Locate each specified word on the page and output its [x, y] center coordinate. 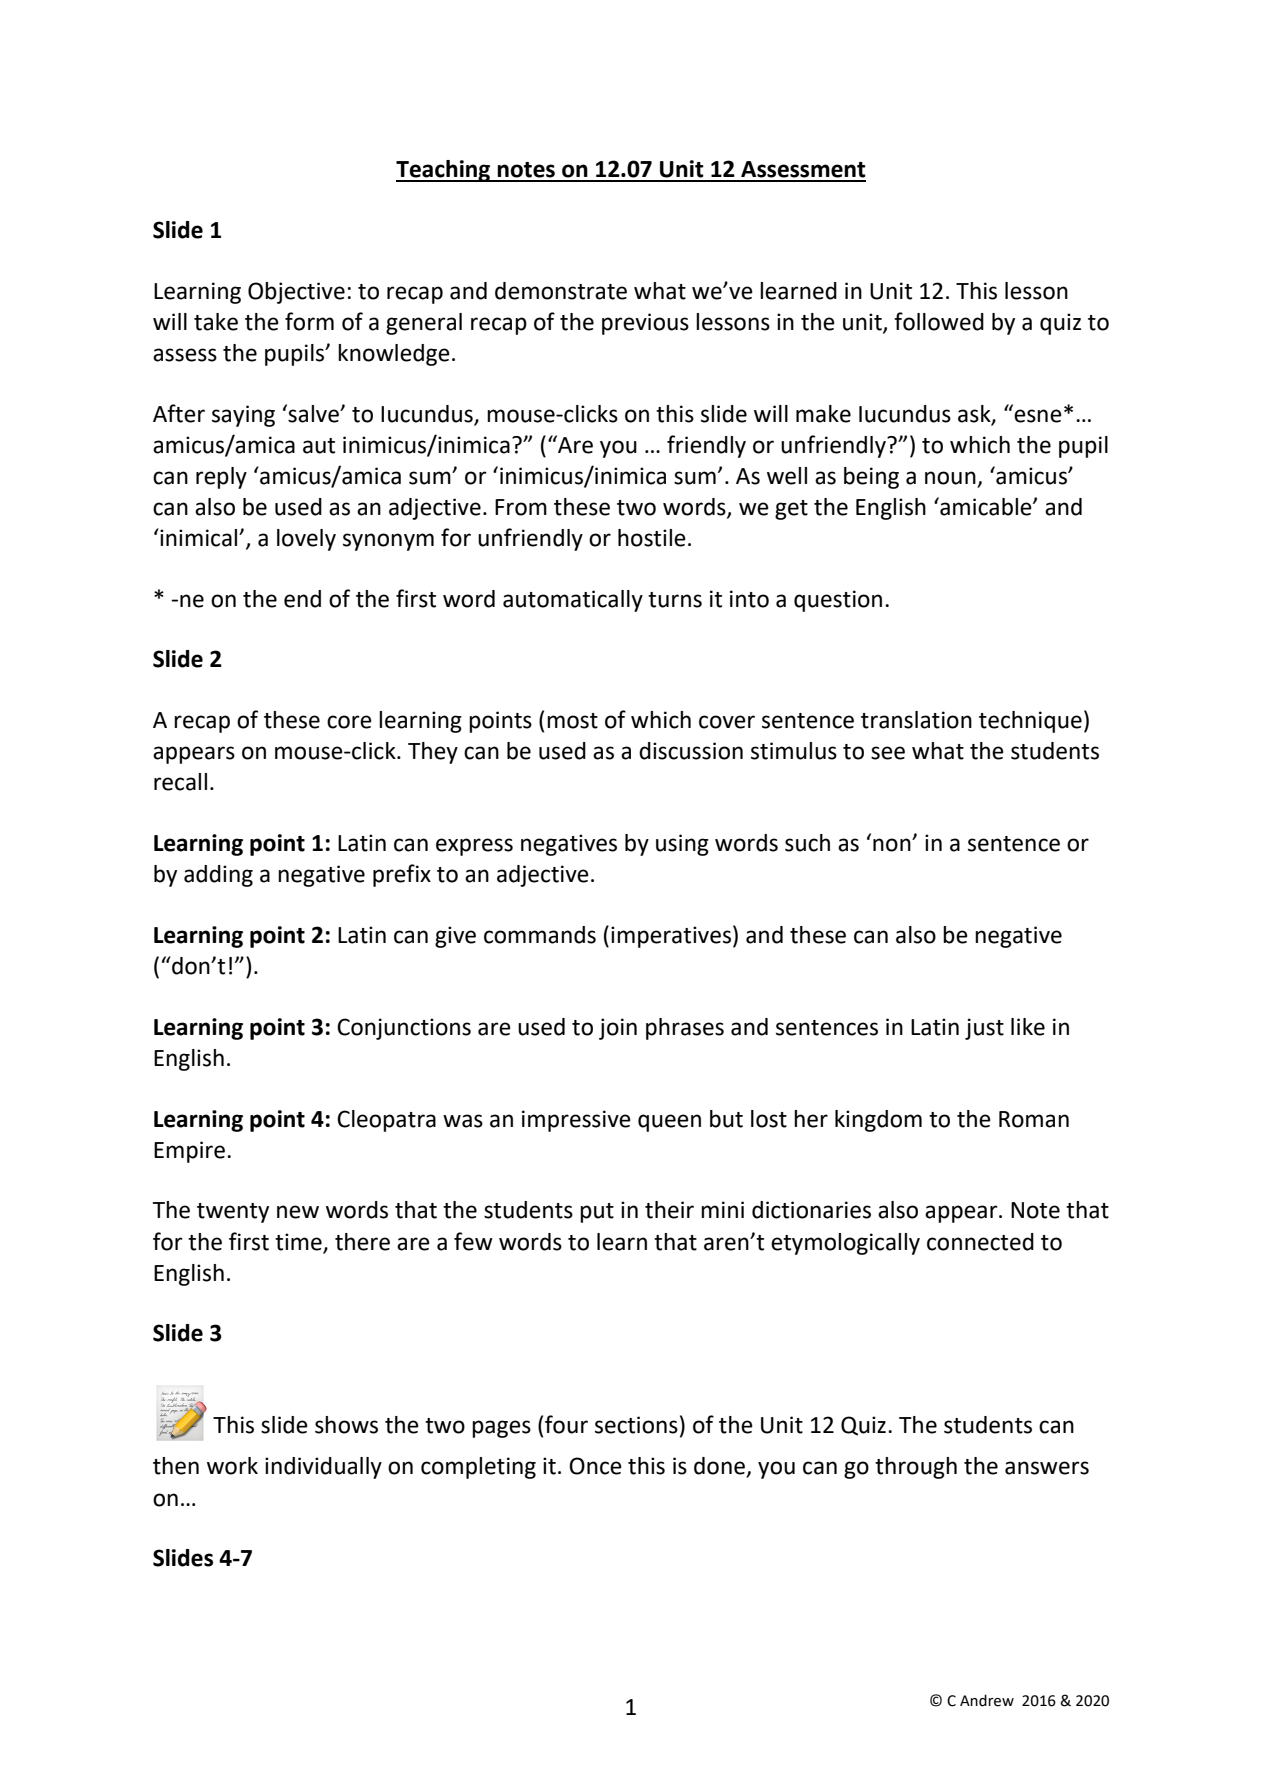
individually [323, 1468]
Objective [296, 293]
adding [218, 876]
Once [595, 1466]
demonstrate [561, 291]
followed [939, 321]
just [984, 1029]
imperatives [671, 937]
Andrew [987, 1700]
